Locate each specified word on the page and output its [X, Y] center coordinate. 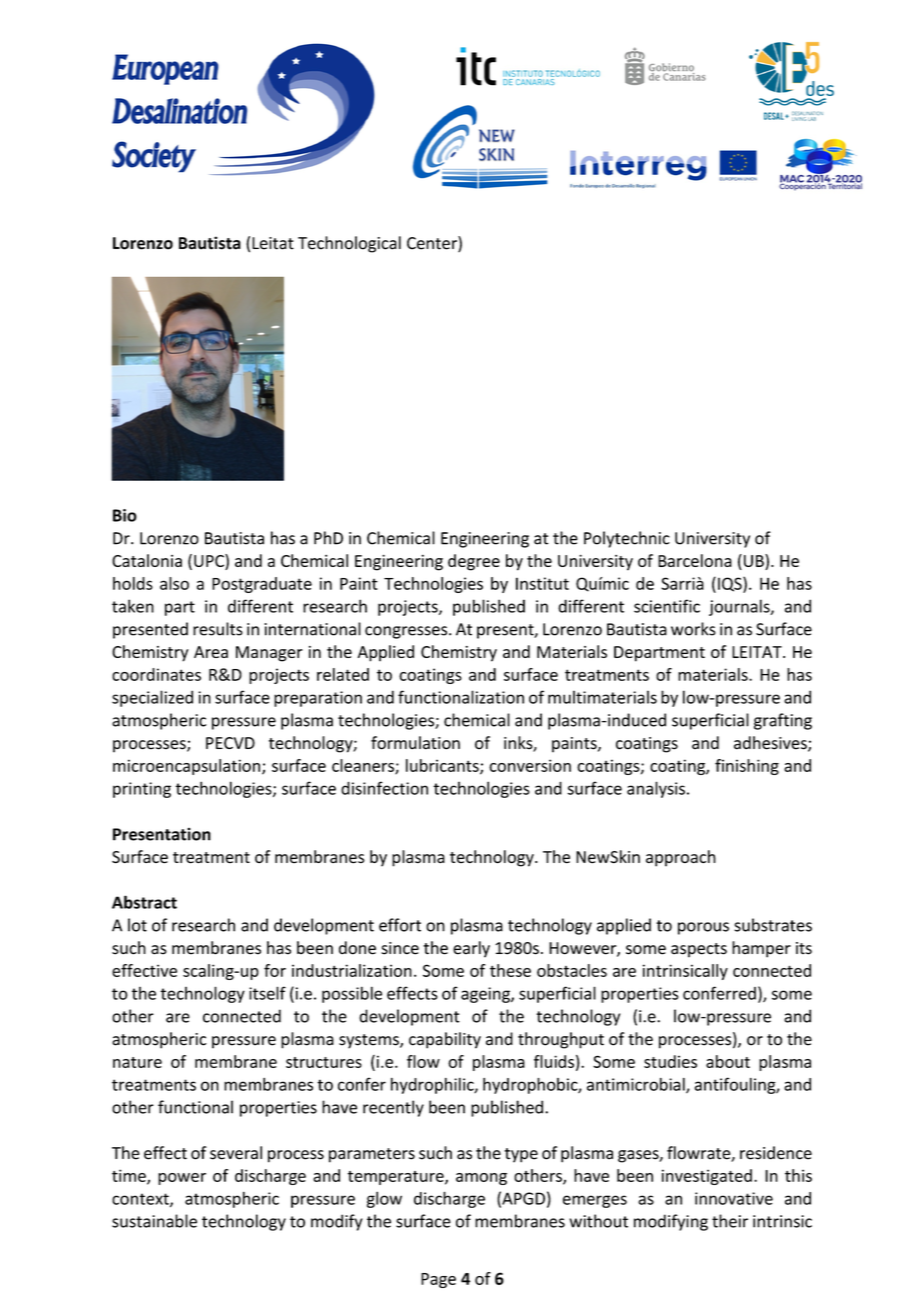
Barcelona [695, 560]
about [728, 1061]
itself [267, 993]
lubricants [443, 766]
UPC [210, 562]
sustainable [154, 1221]
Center [433, 244]
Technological [349, 244]
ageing [486, 995]
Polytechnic [627, 539]
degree [474, 562]
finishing [747, 767]
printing [142, 790]
